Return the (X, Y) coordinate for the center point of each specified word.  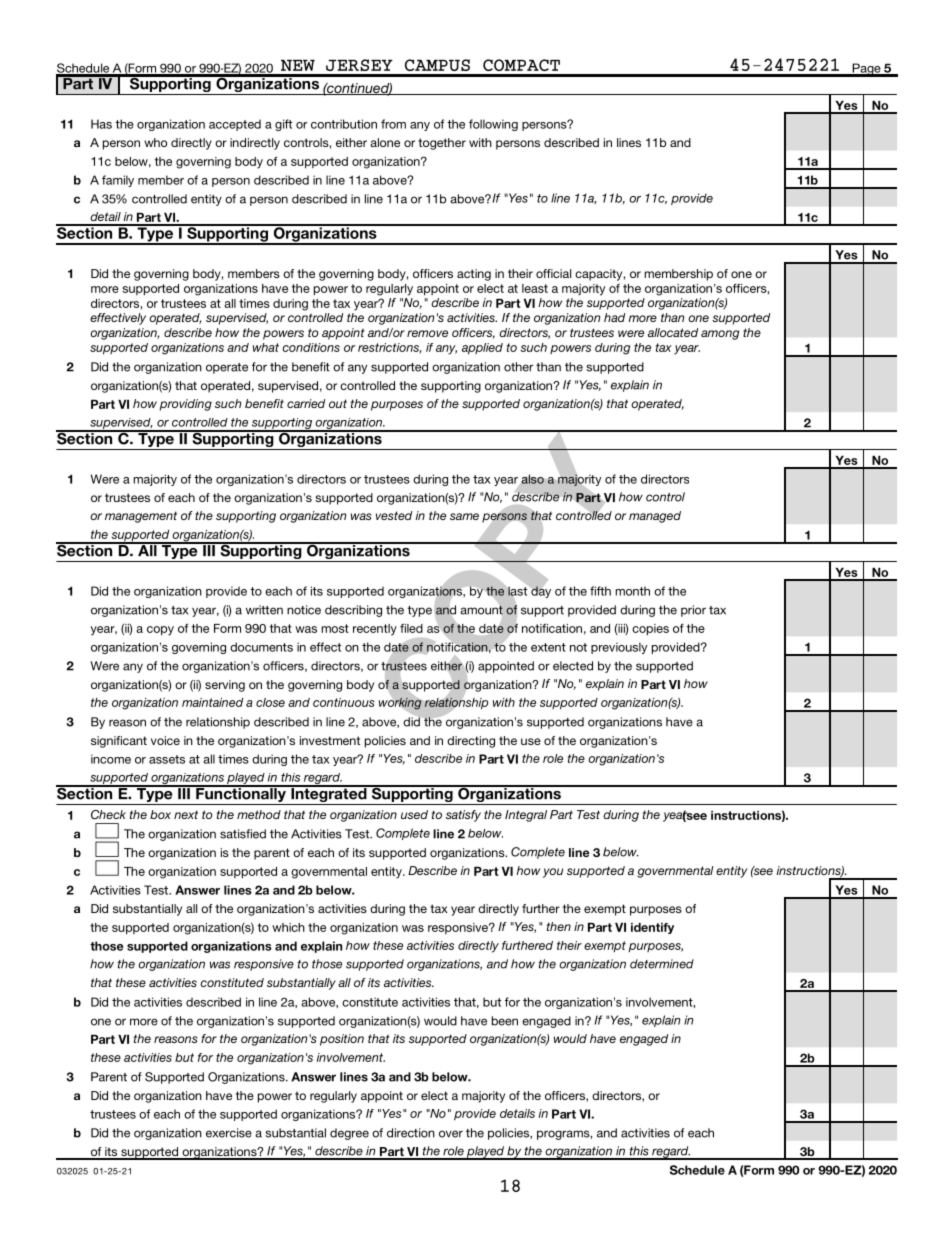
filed (411, 628)
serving (225, 686)
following (493, 125)
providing (186, 405)
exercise (229, 1133)
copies (650, 630)
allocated (673, 332)
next (186, 814)
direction (411, 1133)
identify (652, 928)
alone (385, 142)
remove (427, 333)
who (155, 142)
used (414, 814)
